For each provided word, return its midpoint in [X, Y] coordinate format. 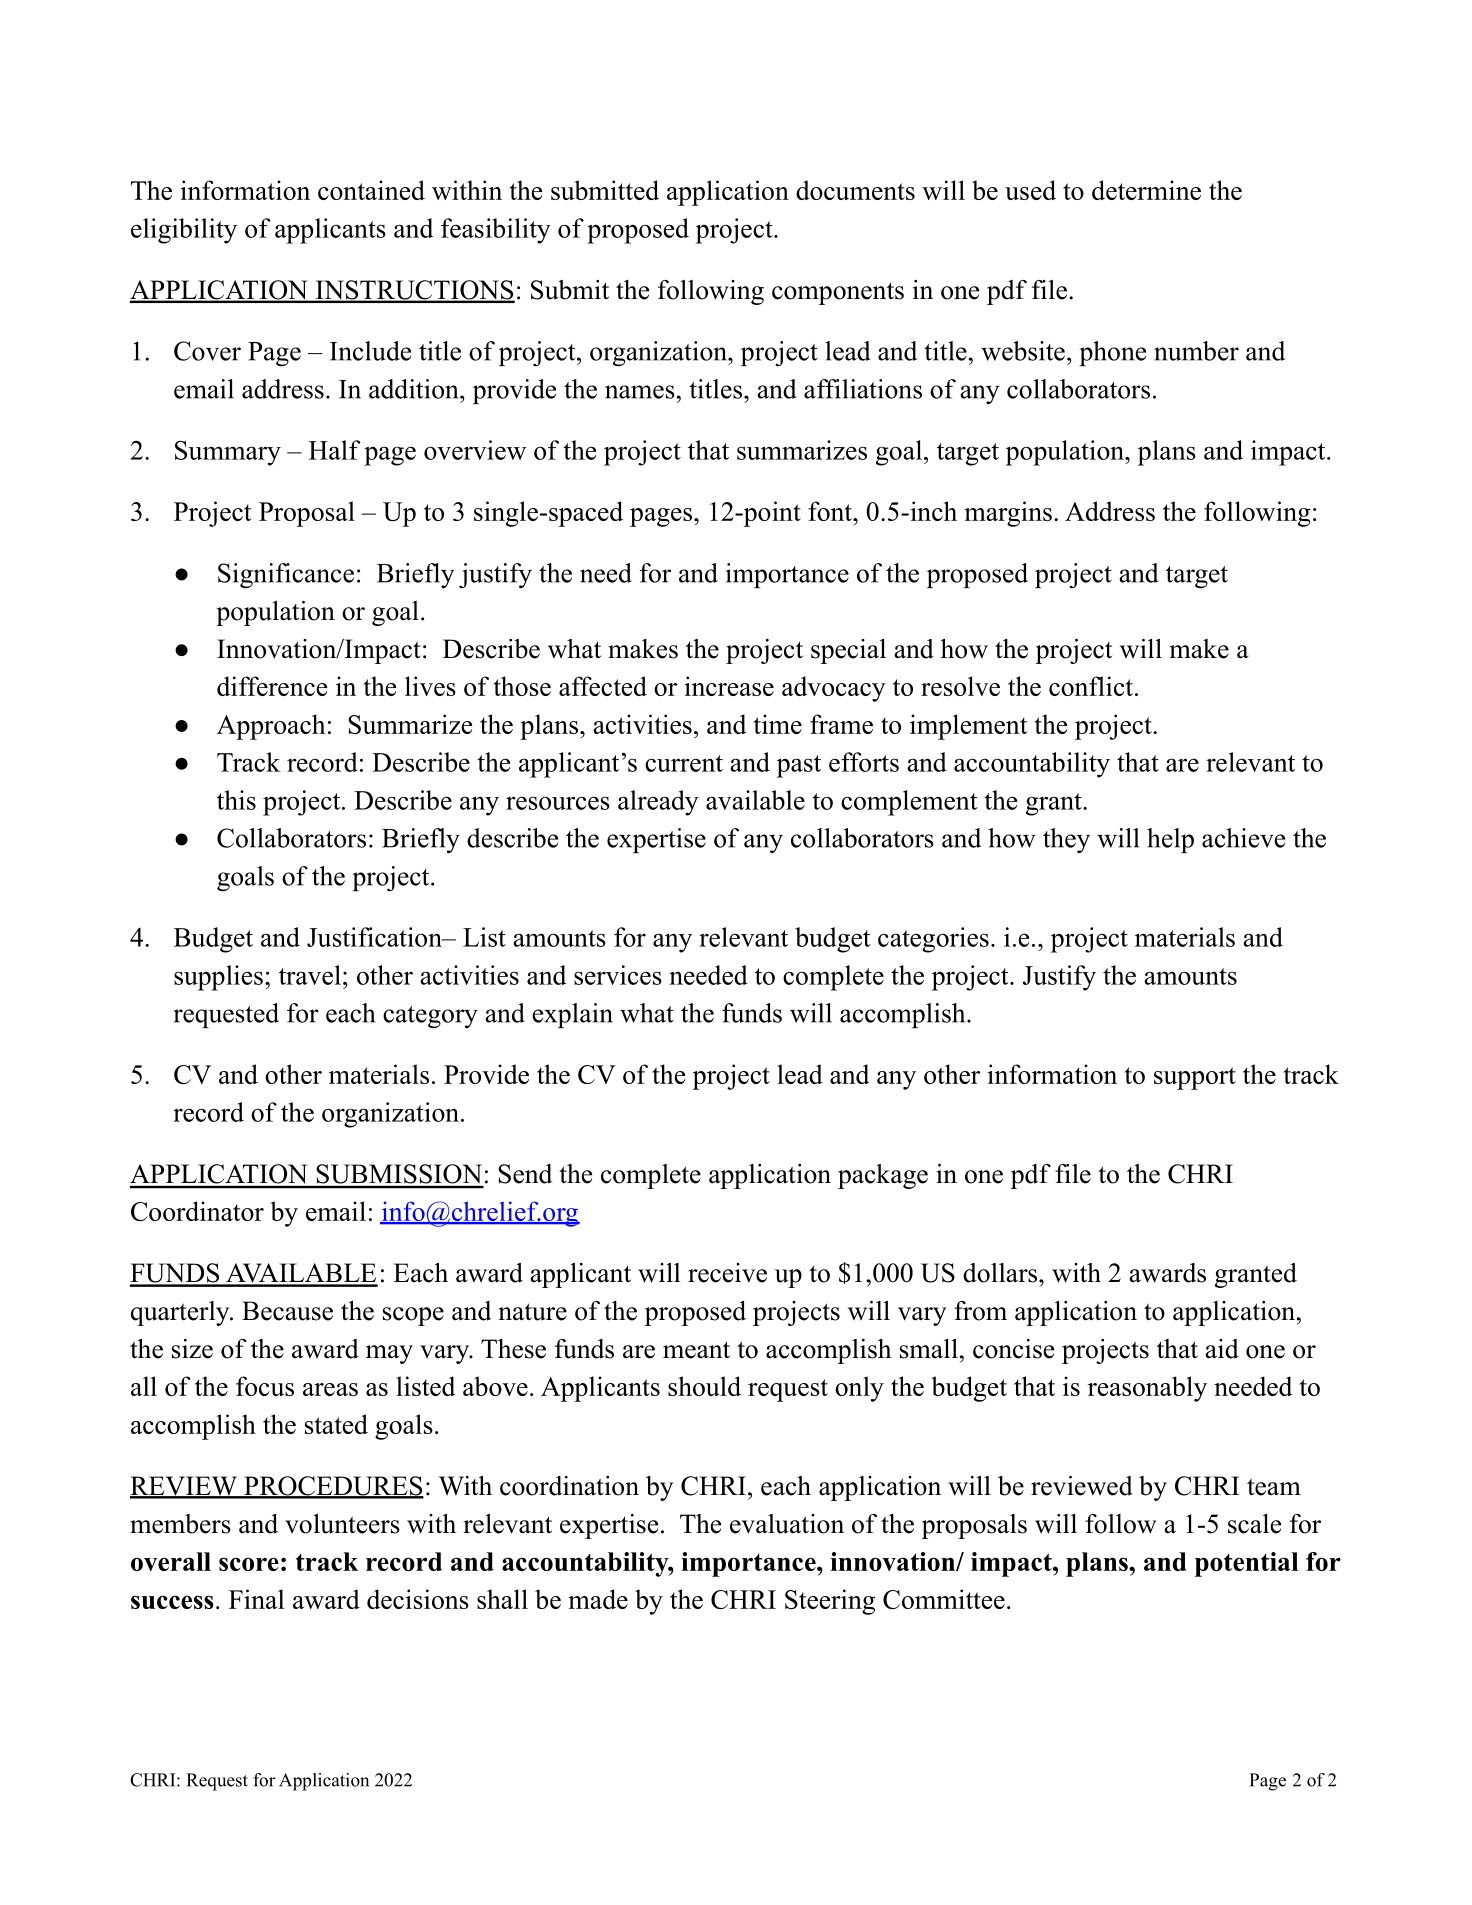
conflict [1091, 686]
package [883, 1176]
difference [272, 686]
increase [729, 686]
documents [855, 190]
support [1195, 1078]
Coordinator [197, 1211]
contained [371, 190]
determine [1146, 190]
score [249, 1564]
